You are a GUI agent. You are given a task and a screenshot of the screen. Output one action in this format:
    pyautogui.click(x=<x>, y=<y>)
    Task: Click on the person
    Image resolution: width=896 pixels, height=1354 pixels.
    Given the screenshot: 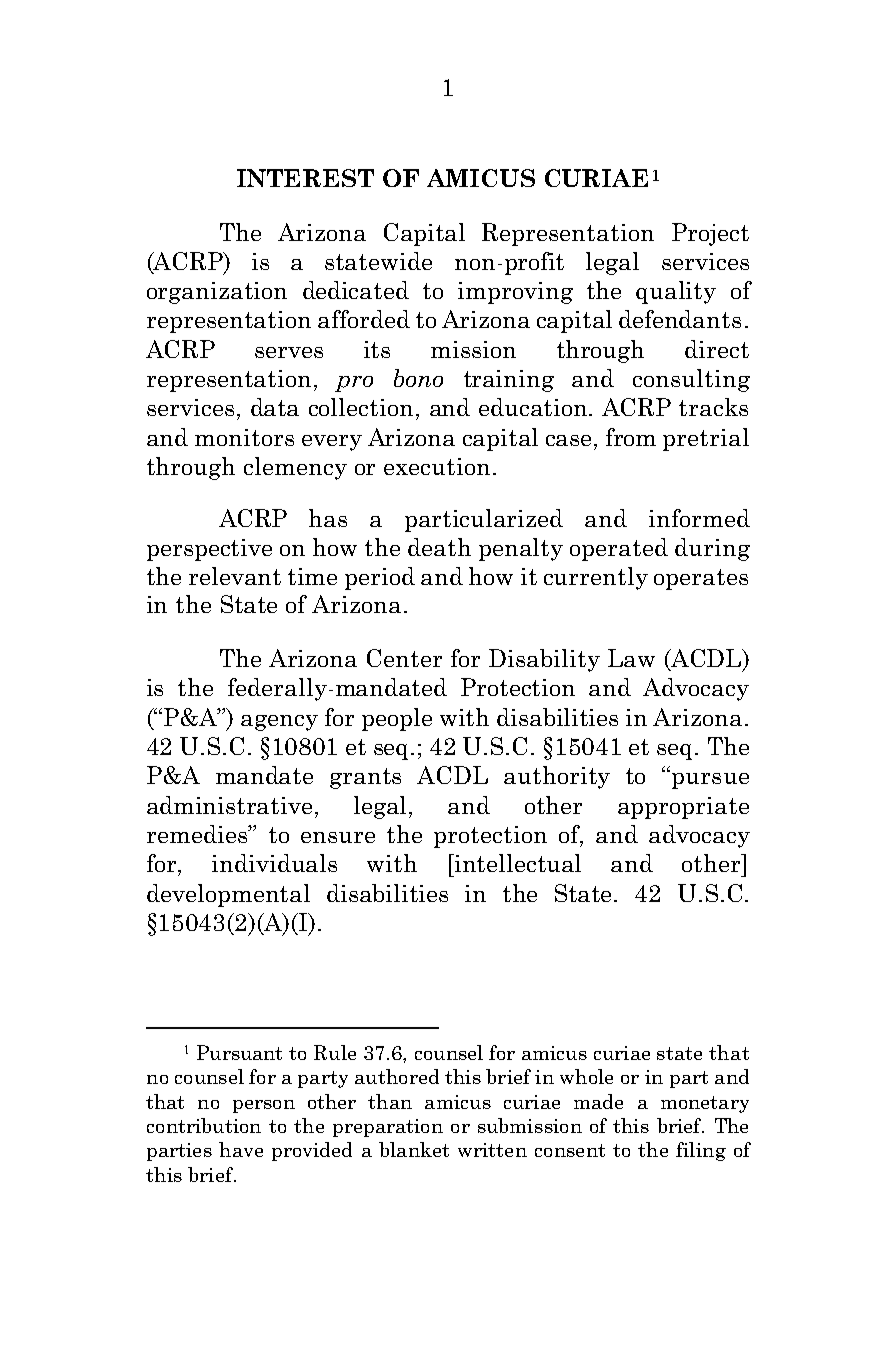 What is the action you would take?
    pyautogui.click(x=264, y=1106)
